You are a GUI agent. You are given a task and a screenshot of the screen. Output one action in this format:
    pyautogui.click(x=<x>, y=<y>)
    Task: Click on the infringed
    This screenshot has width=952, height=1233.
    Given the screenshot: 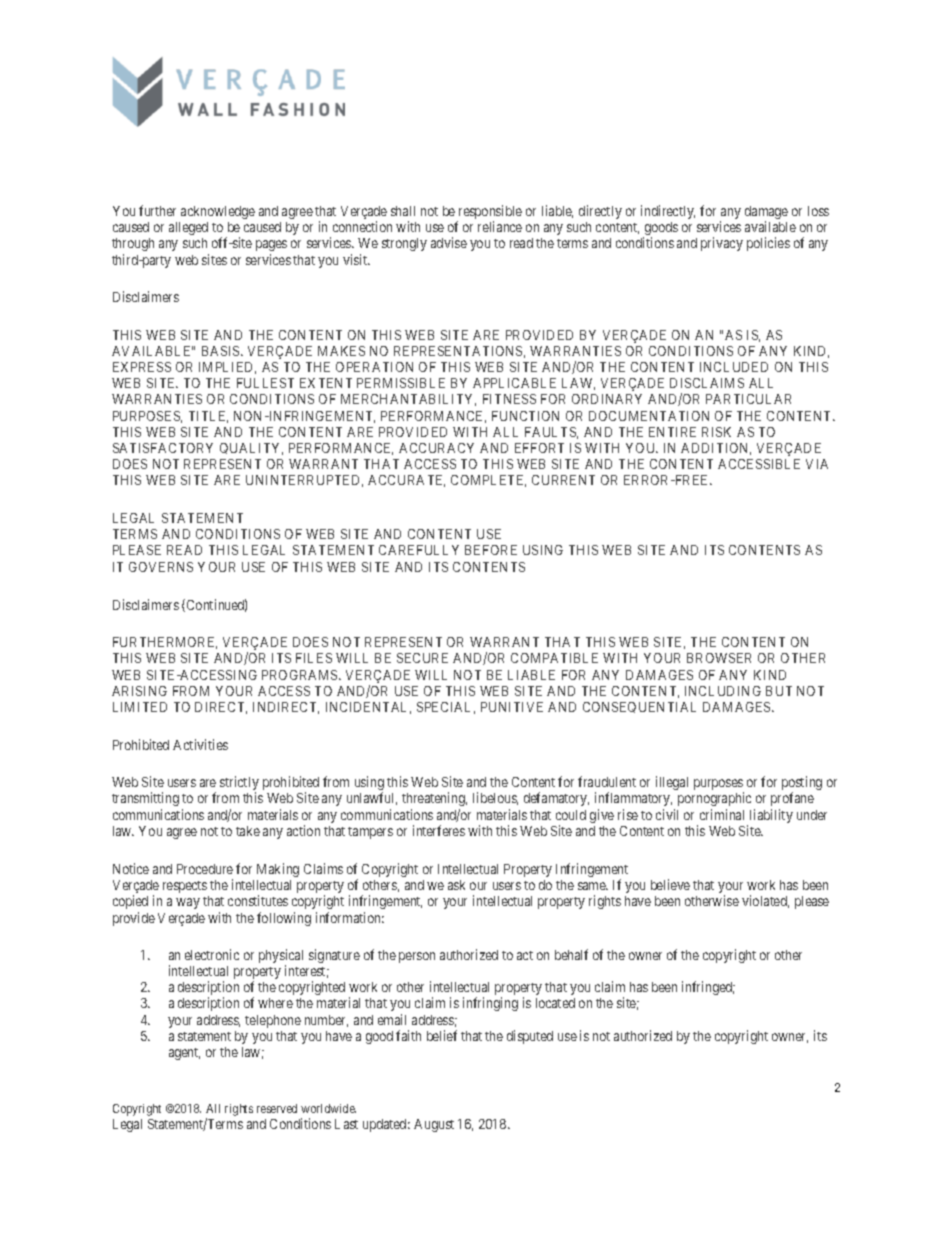 What is the action you would take?
    pyautogui.click(x=708, y=988)
